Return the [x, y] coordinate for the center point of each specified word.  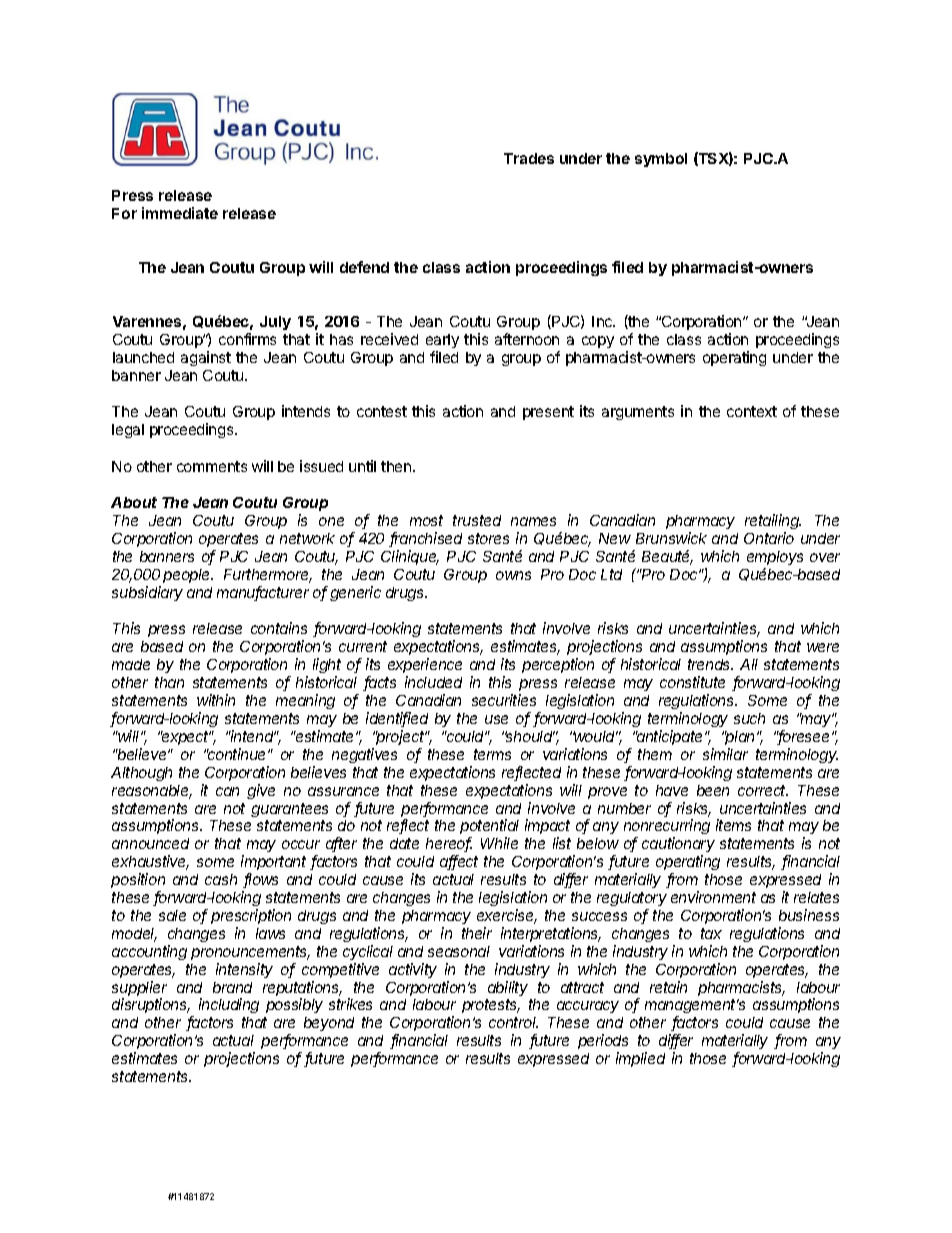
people [188, 576]
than [169, 682]
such [749, 718]
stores [488, 538]
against [206, 358]
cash [221, 879]
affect [459, 862]
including [229, 1005]
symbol [661, 160]
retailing [773, 523]
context [752, 411]
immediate [180, 213]
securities [504, 700]
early [442, 341]
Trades [529, 158]
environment [713, 897]
